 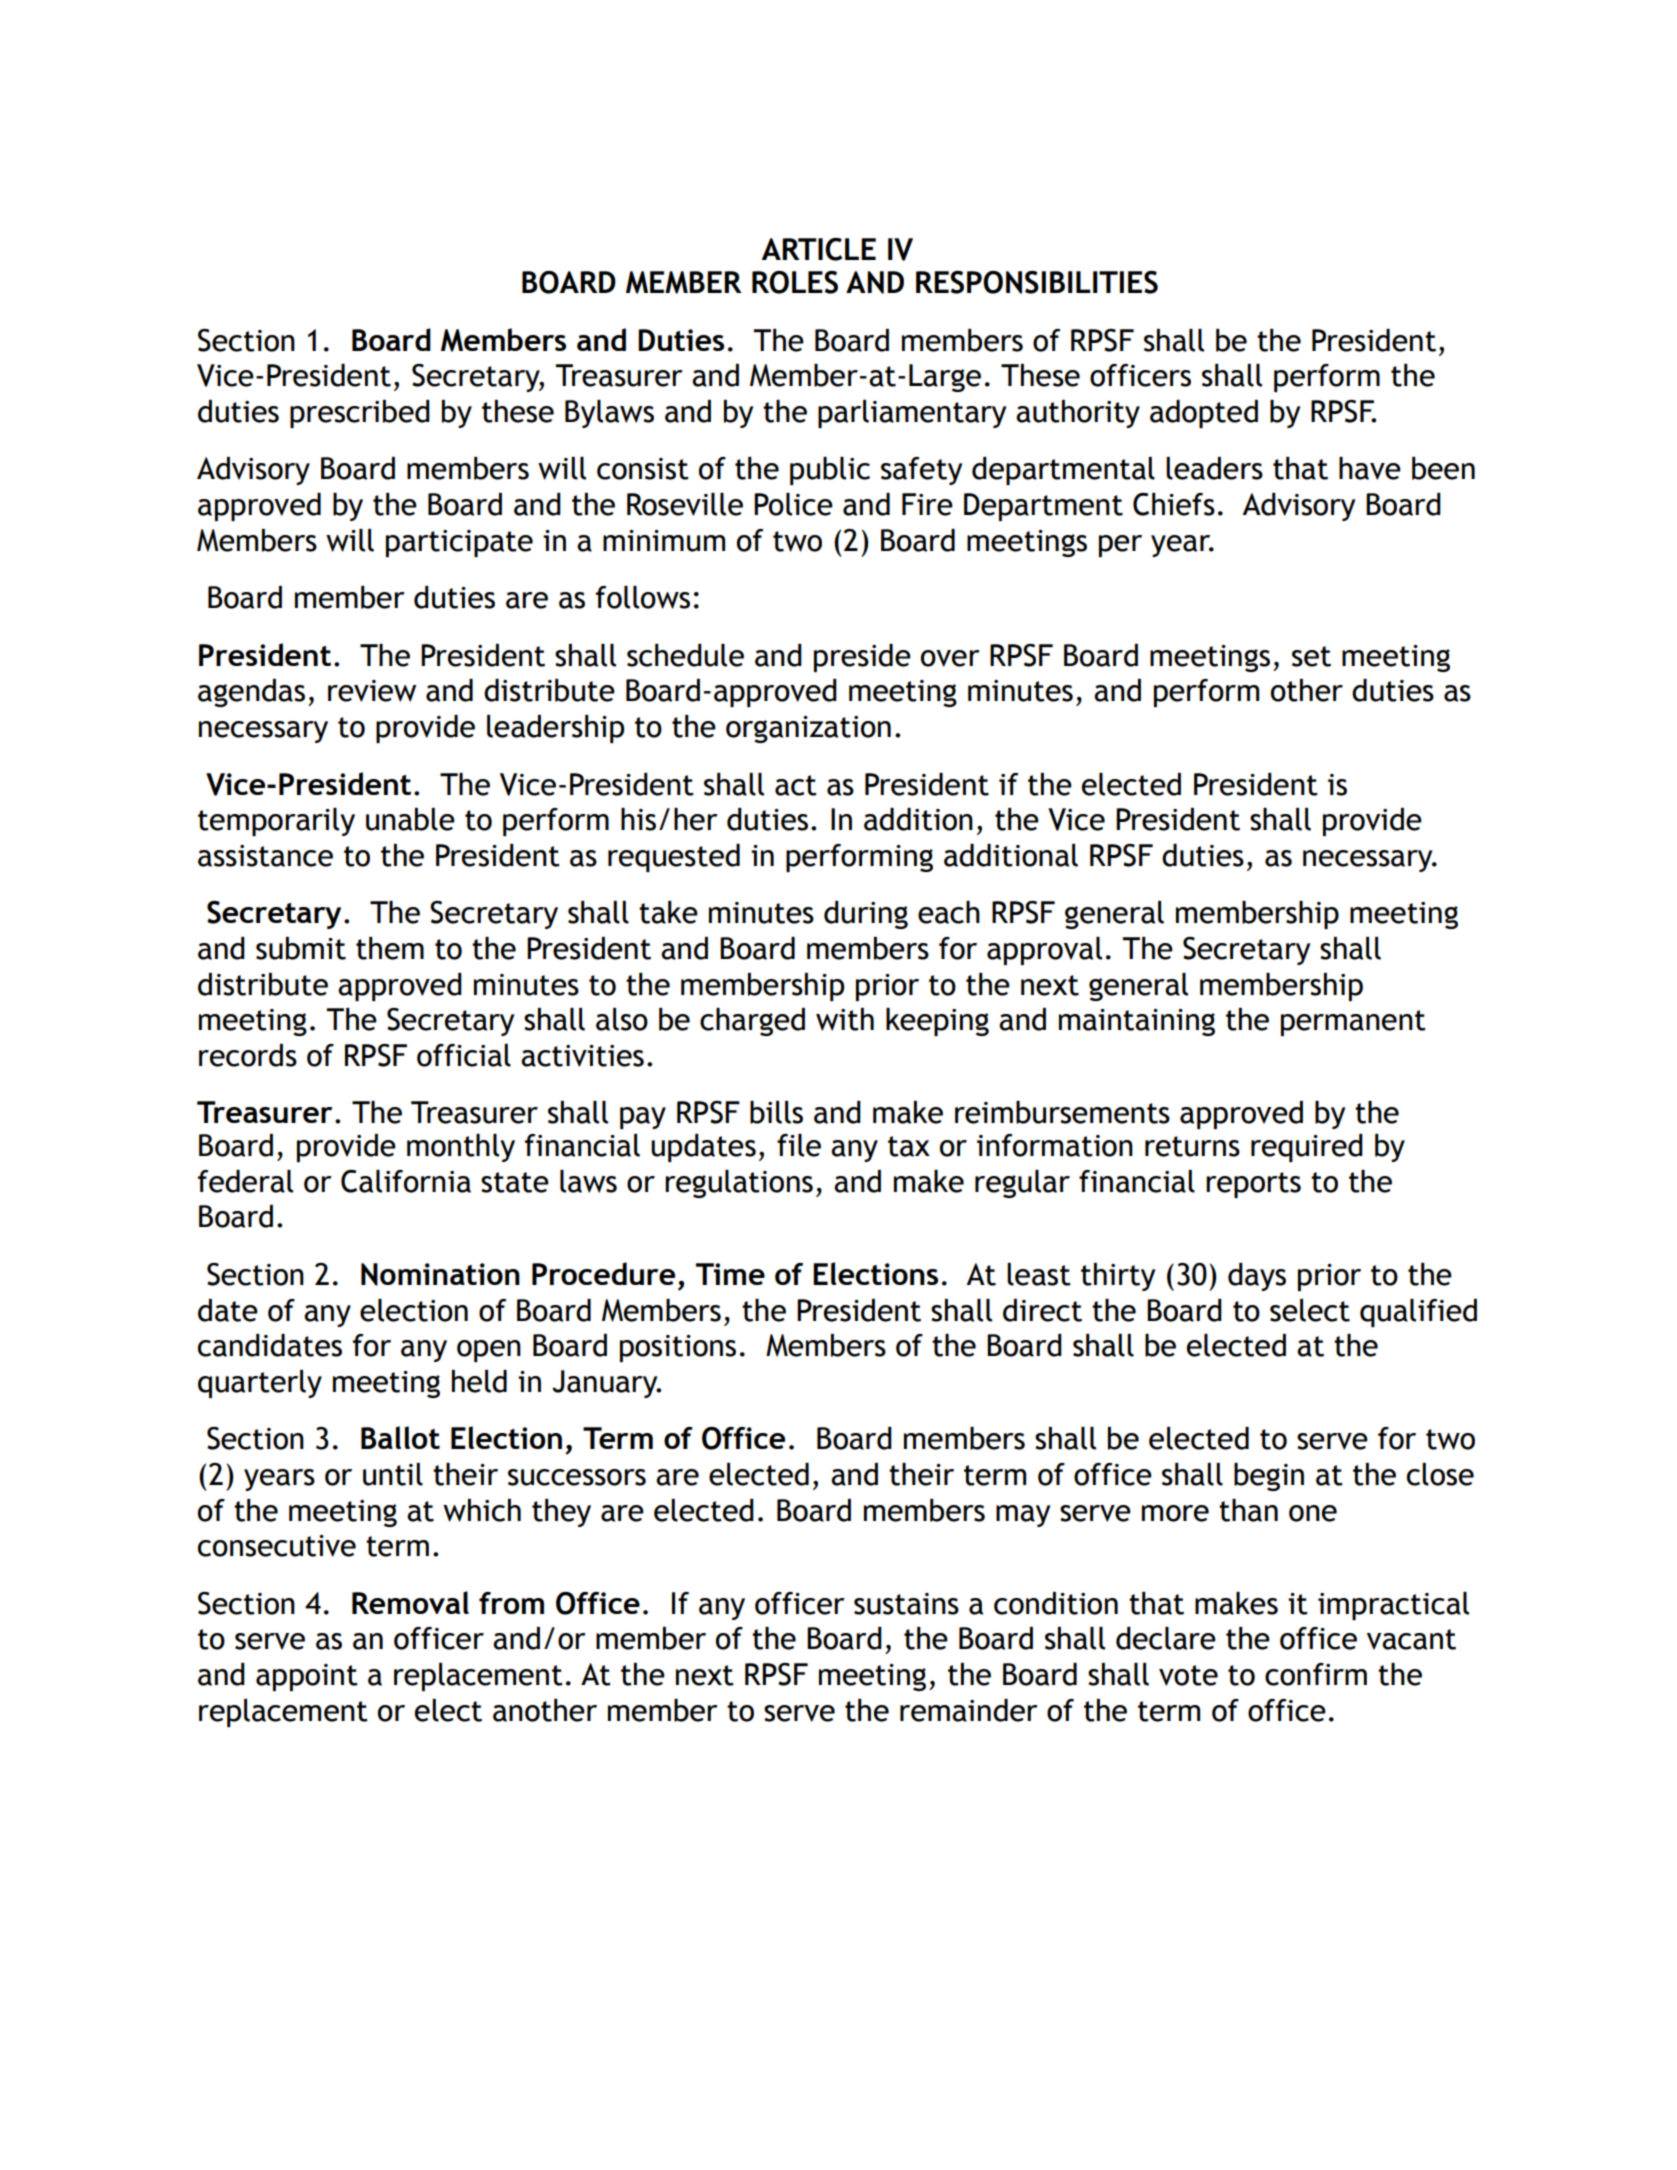 What do you see at coordinates (307, 1677) in the screenshot?
I see `appoint` at bounding box center [307, 1677].
